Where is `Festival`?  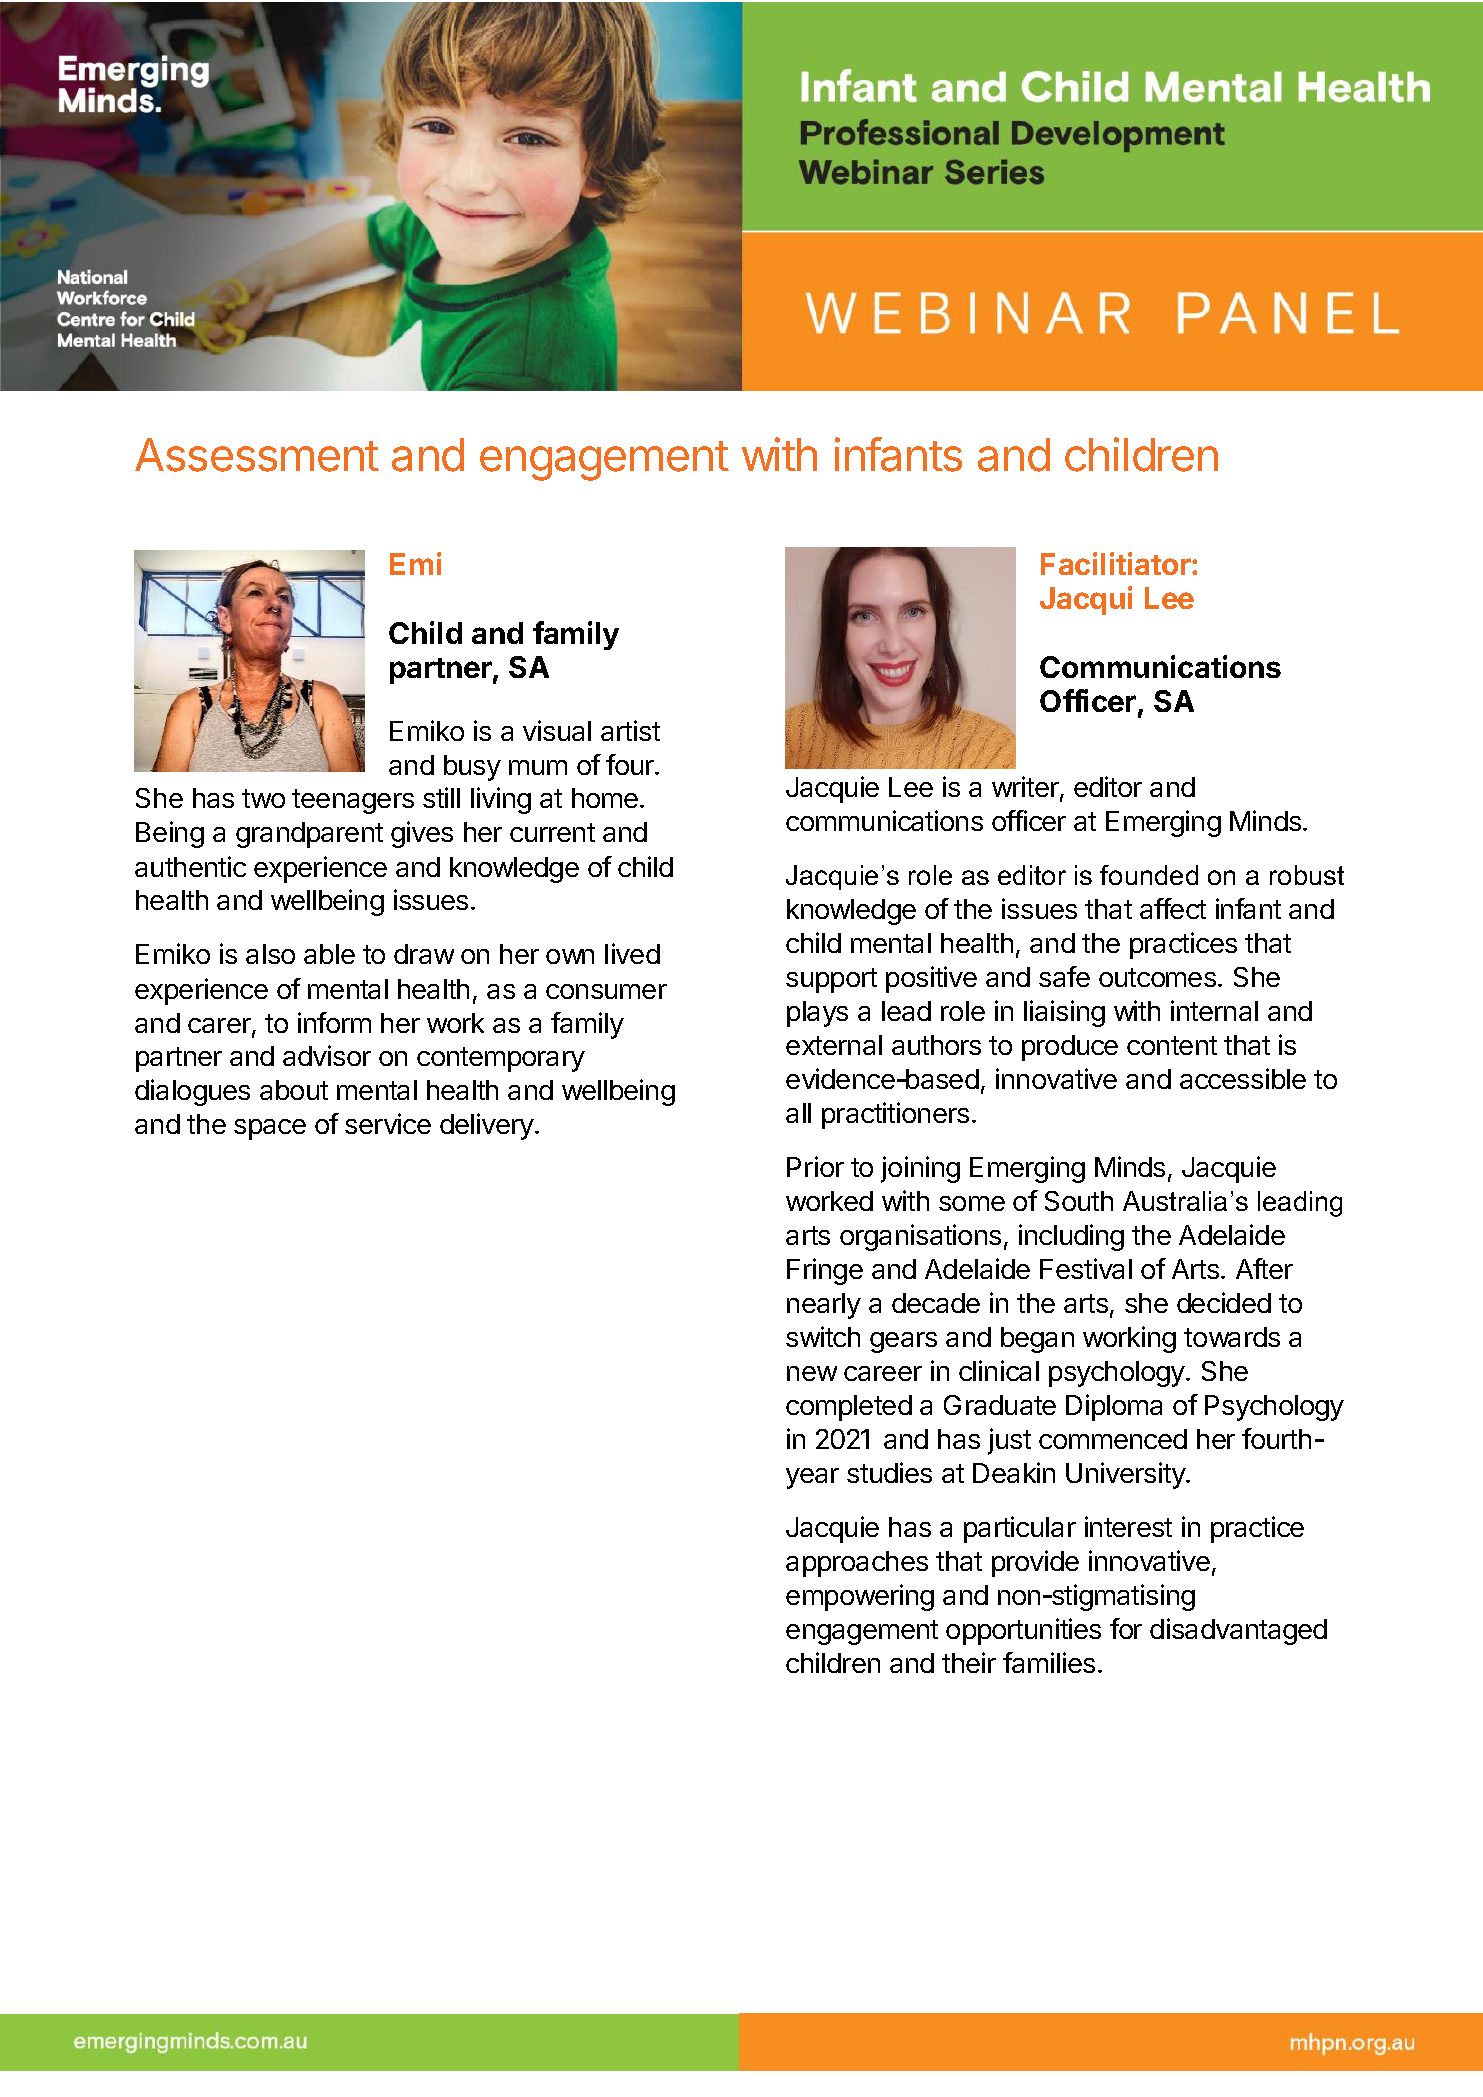
Festival is located at coordinates (1086, 1268).
